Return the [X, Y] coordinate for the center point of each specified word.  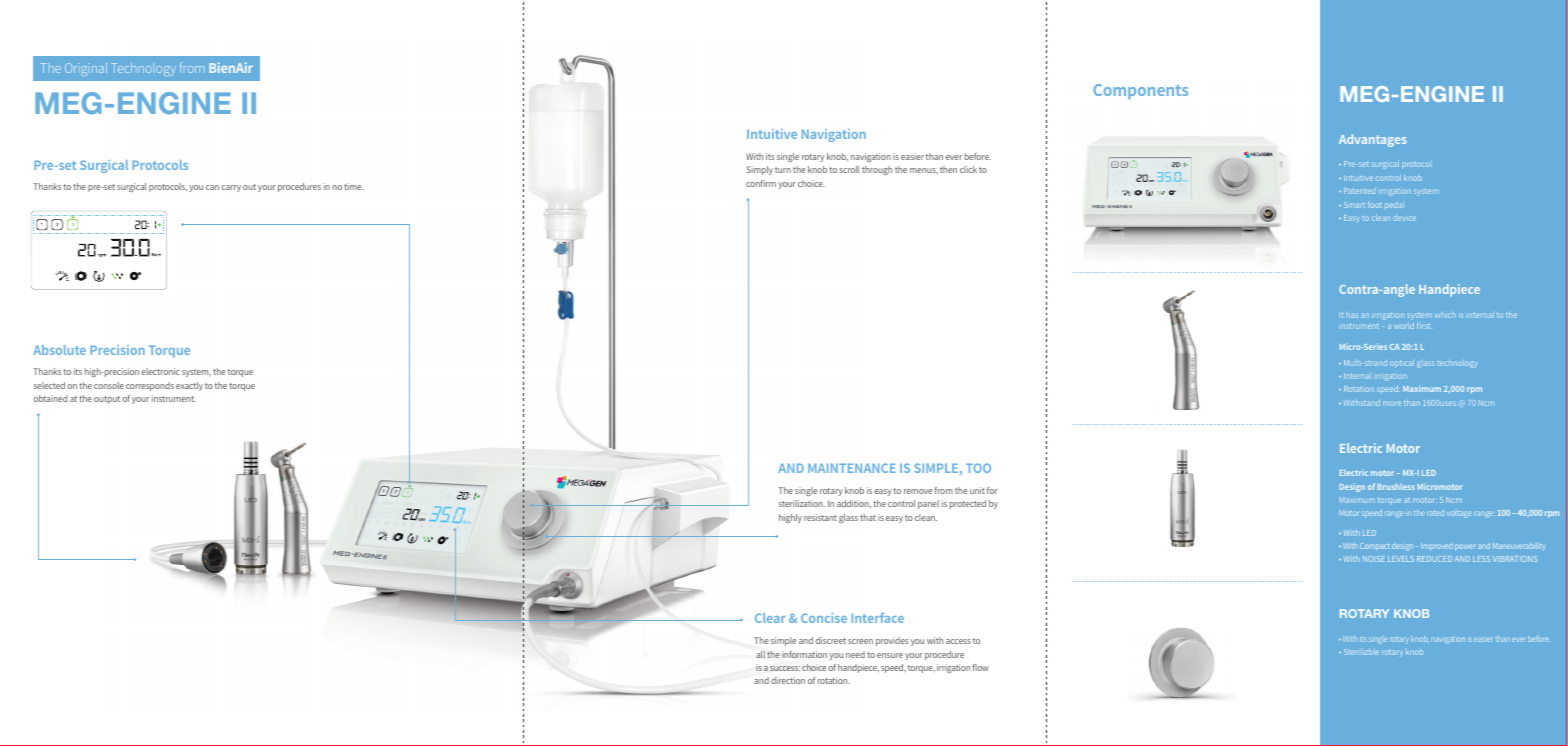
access [958, 641]
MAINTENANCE [852, 468]
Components [1140, 91]
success [785, 668]
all [760, 654]
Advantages [1372, 140]
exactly [189, 386]
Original [86, 69]
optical [1402, 364]
